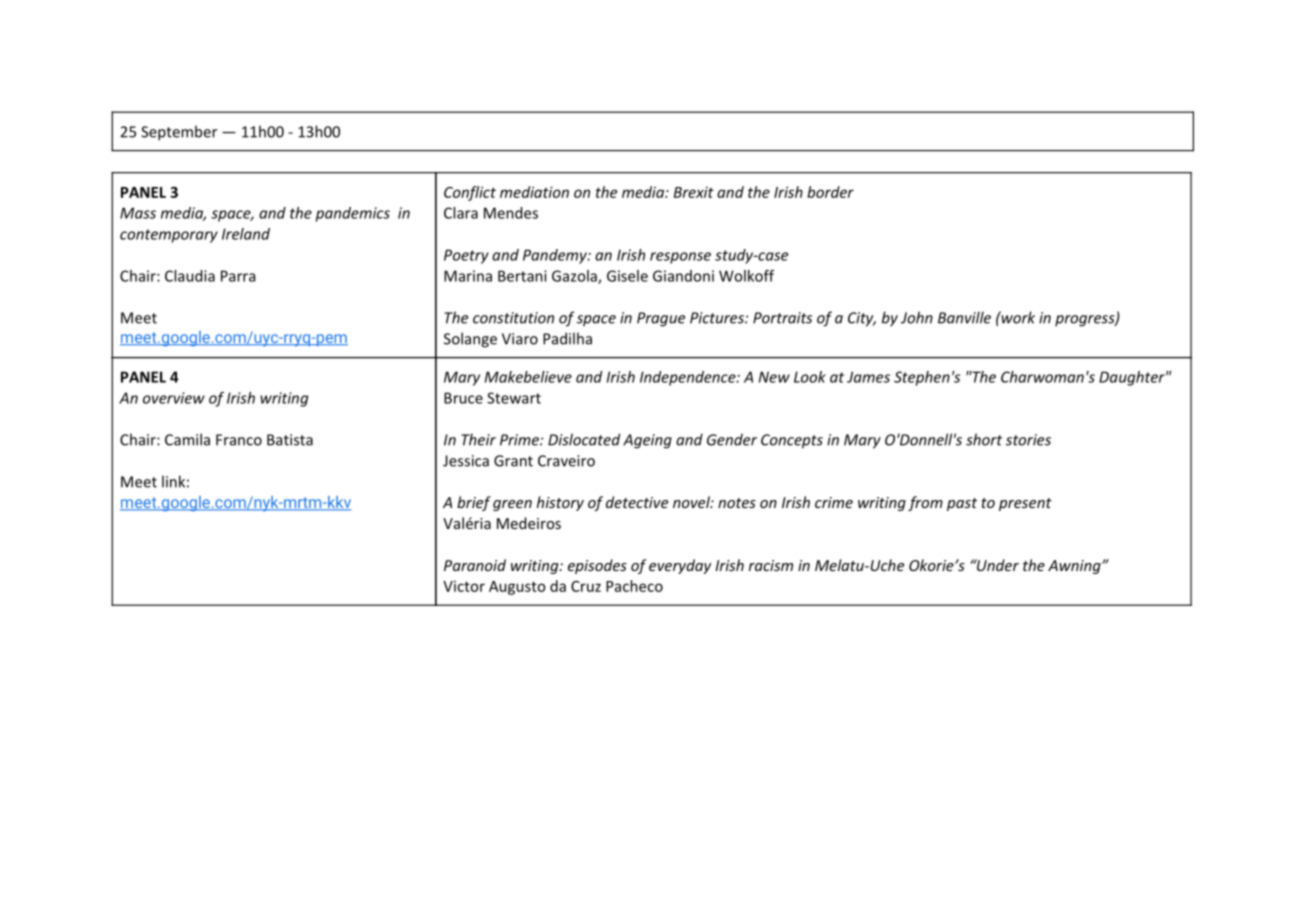  Describe the element at coordinates (634, 586) in the screenshot. I see `Pacheco` at that location.
